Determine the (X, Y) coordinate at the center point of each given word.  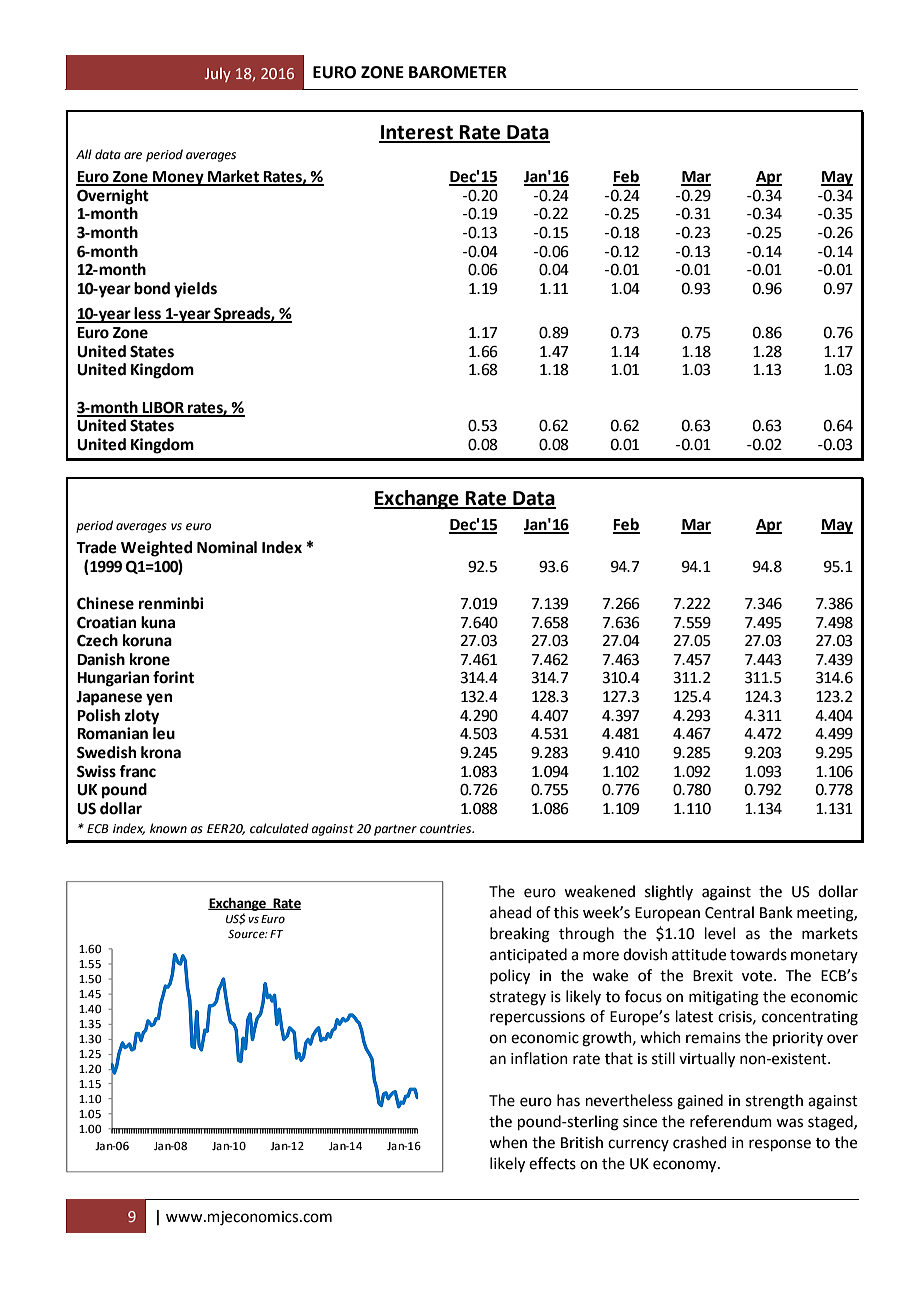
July (218, 74)
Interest (417, 133)
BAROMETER (458, 72)
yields (195, 290)
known (168, 828)
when (508, 1142)
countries (447, 829)
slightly (669, 893)
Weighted (156, 549)
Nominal (227, 547)
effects (552, 1163)
